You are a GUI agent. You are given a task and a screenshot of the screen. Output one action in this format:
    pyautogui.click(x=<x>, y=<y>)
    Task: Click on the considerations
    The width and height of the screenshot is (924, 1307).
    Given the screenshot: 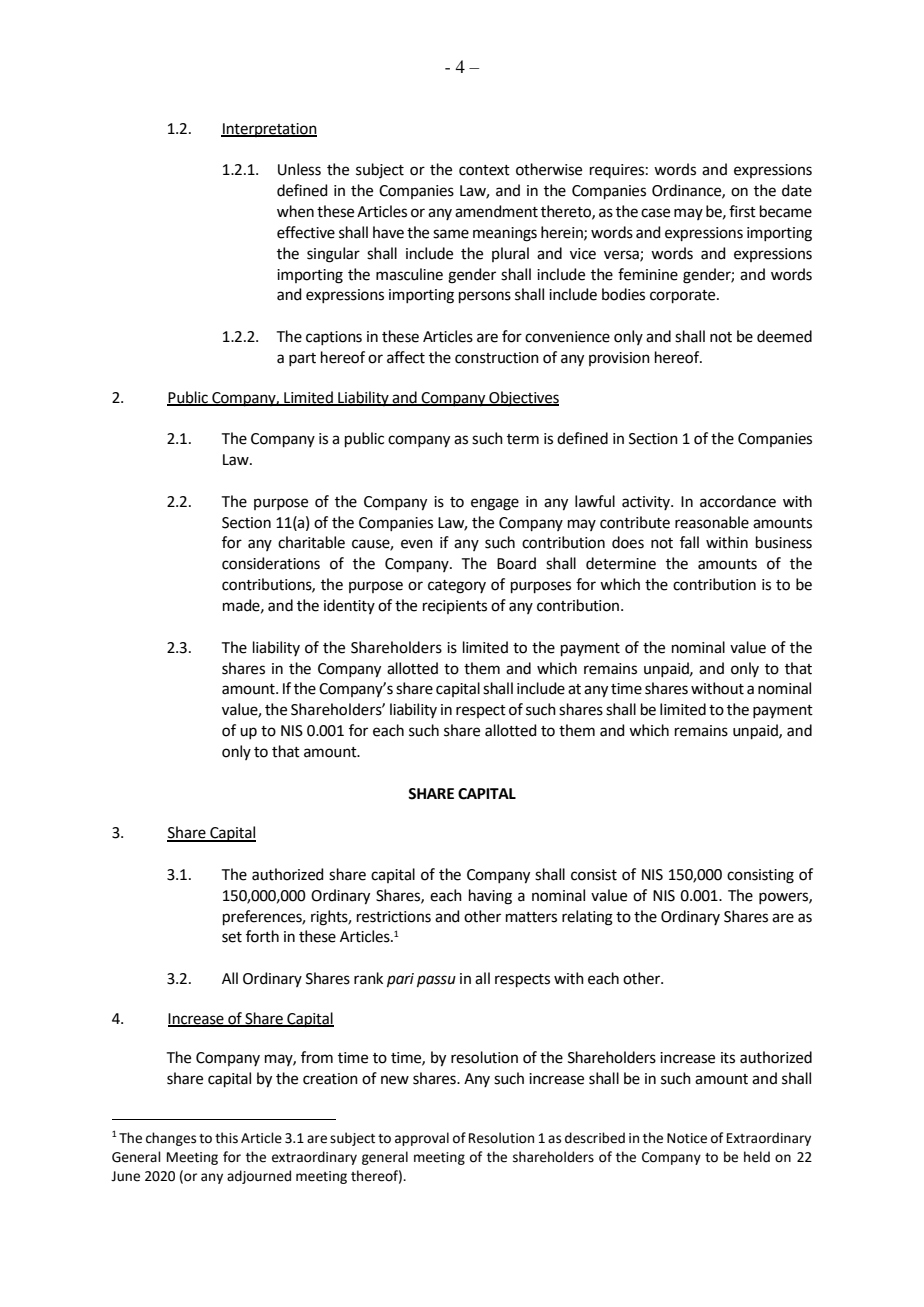 What is the action you would take?
    pyautogui.click(x=271, y=563)
